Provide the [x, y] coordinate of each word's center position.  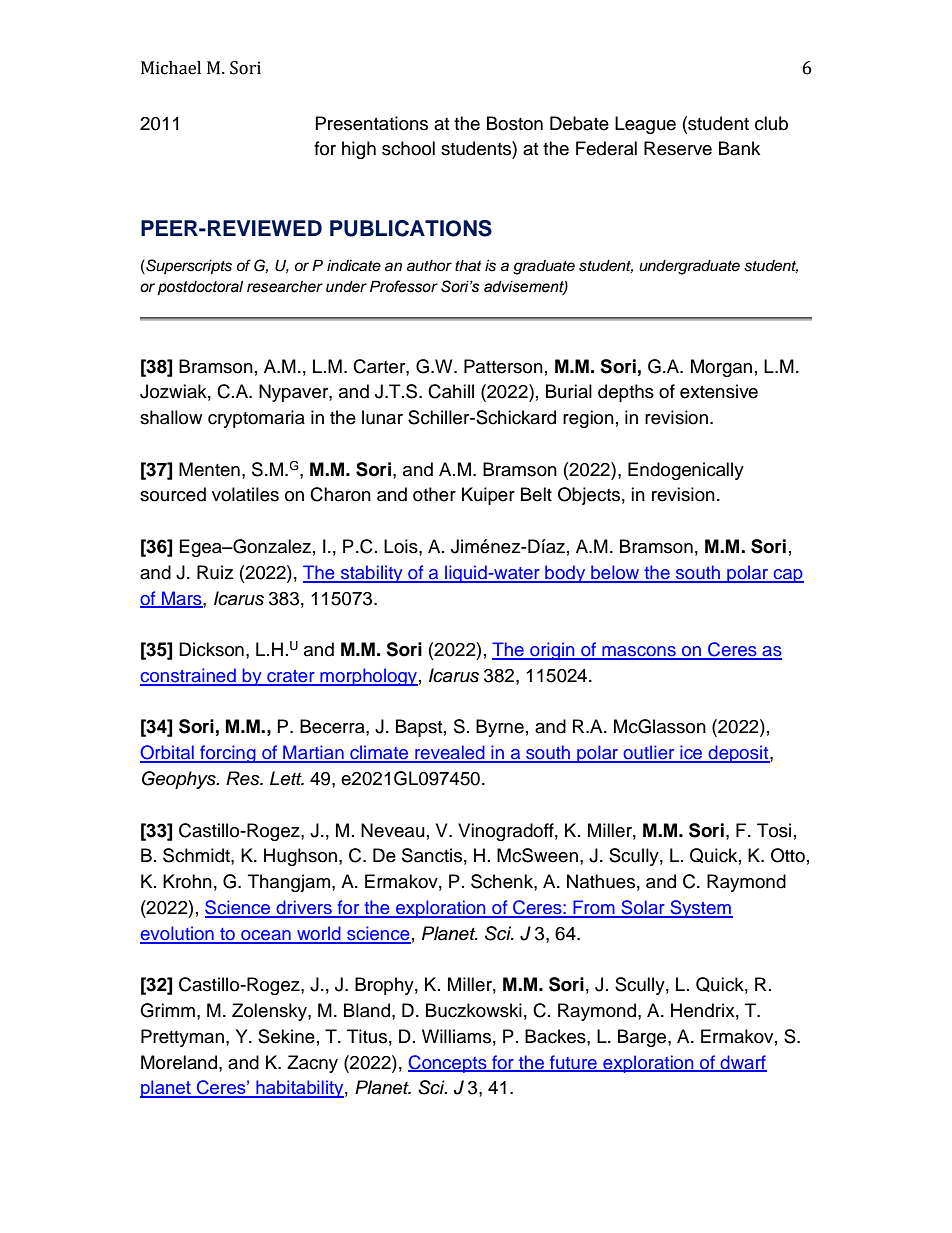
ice [691, 753]
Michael [171, 68]
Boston [515, 123]
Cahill [451, 391]
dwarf [742, 1063]
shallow [171, 417]
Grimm [167, 1010]
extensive [719, 391]
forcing [228, 754]
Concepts [448, 1064]
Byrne [500, 728]
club [771, 123]
